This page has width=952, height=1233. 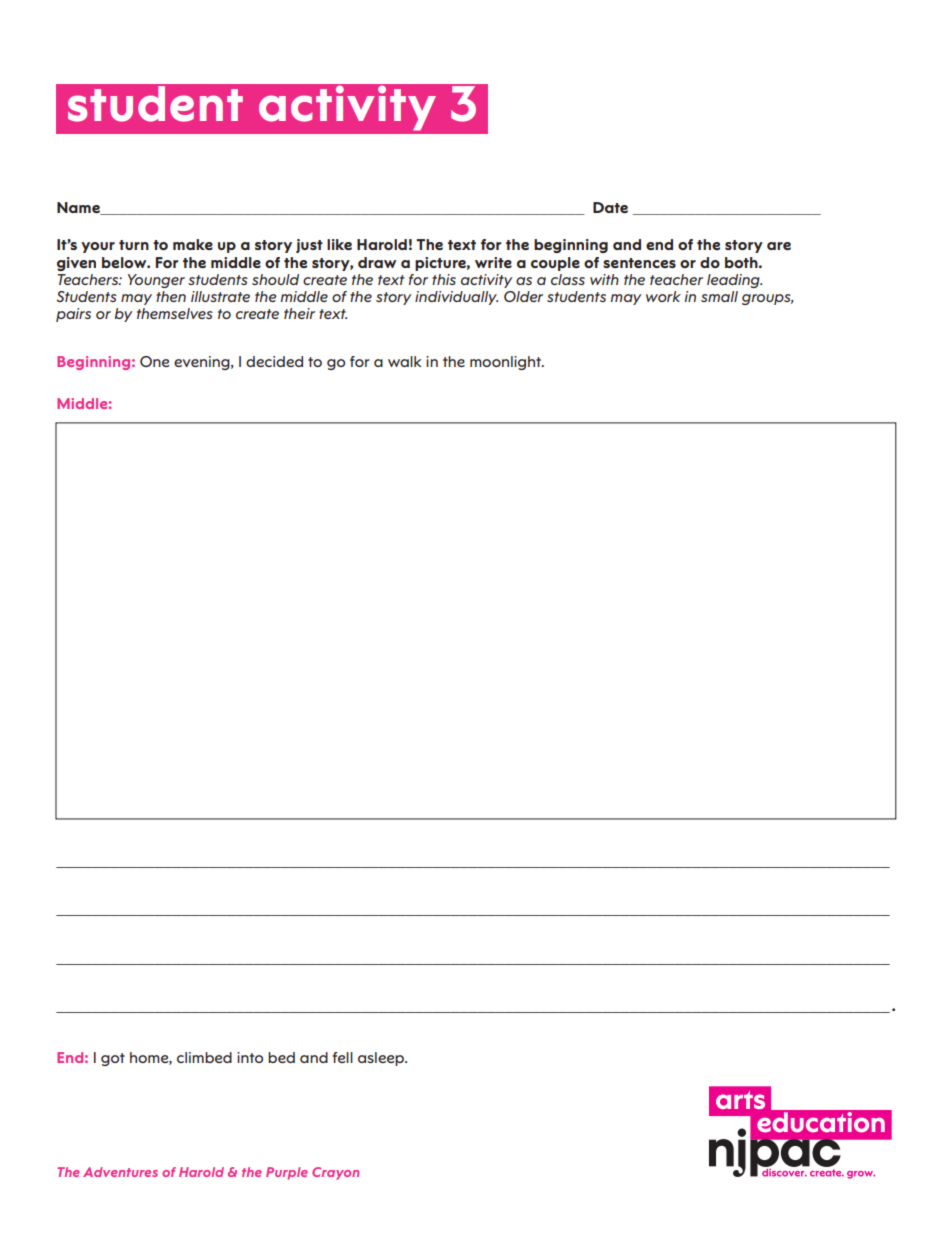 What do you see at coordinates (204, 1057) in the page?
I see `climbed` at bounding box center [204, 1057].
